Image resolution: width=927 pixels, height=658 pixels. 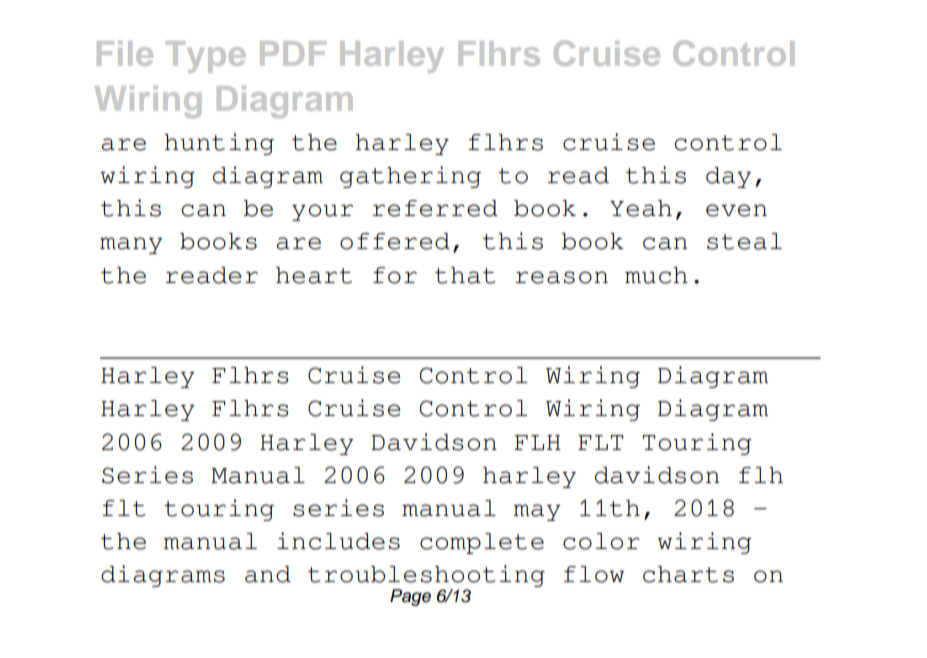 I want to click on and, so click(x=268, y=574).
